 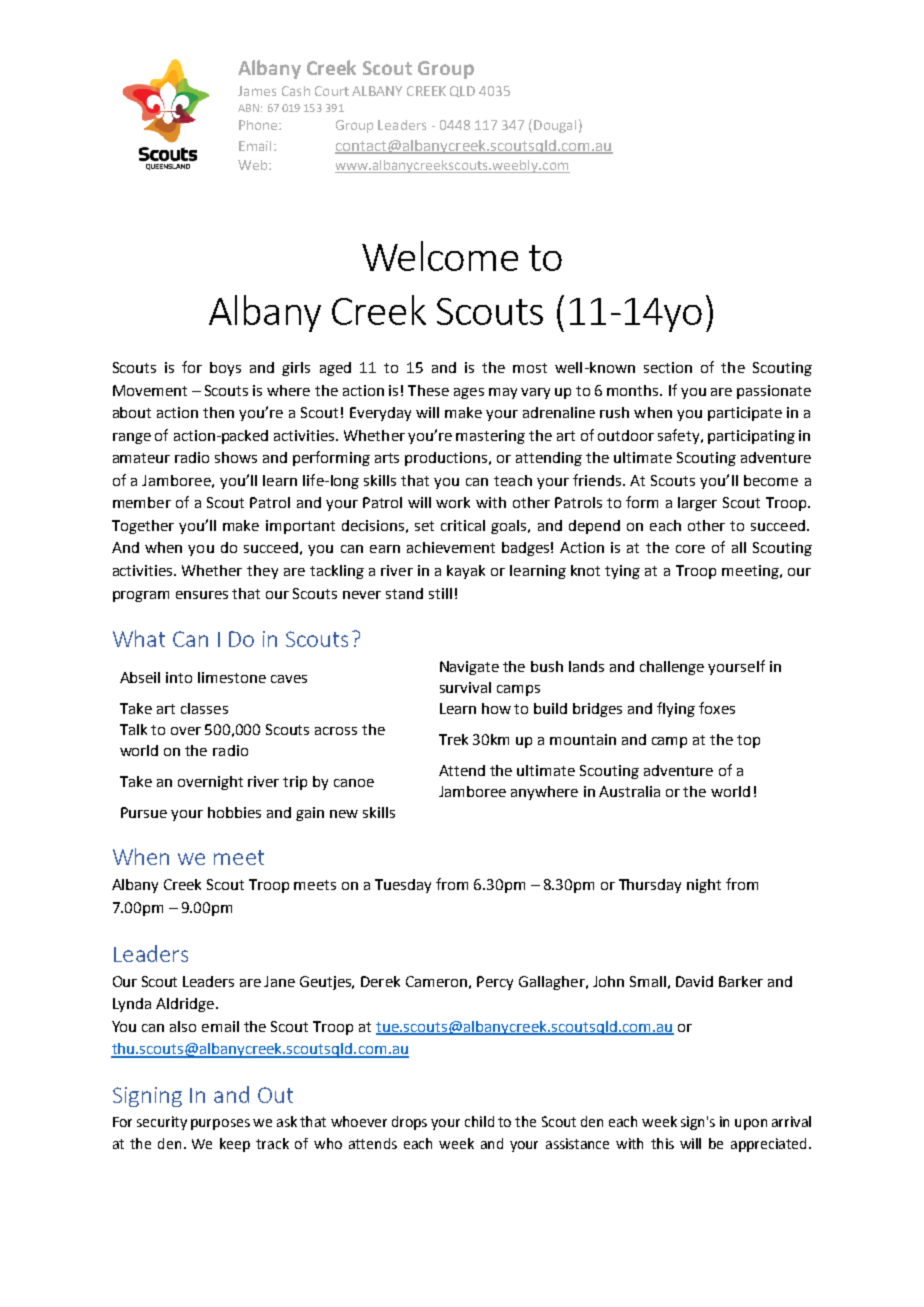 What do you see at coordinates (668, 367) in the image?
I see `section` at bounding box center [668, 367].
